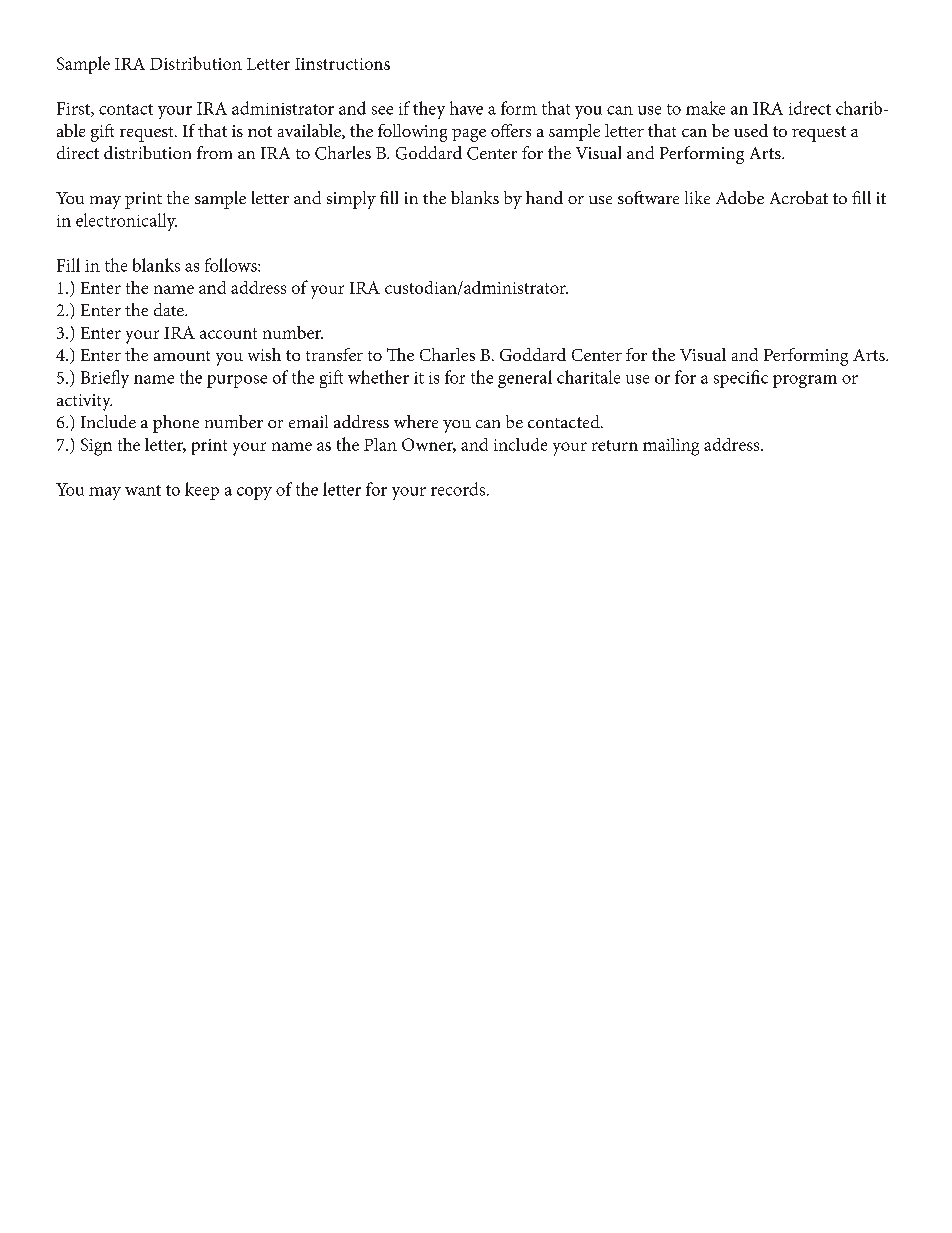 The image size is (952, 1233). What do you see at coordinates (126, 222) in the screenshot?
I see `electronically` at bounding box center [126, 222].
